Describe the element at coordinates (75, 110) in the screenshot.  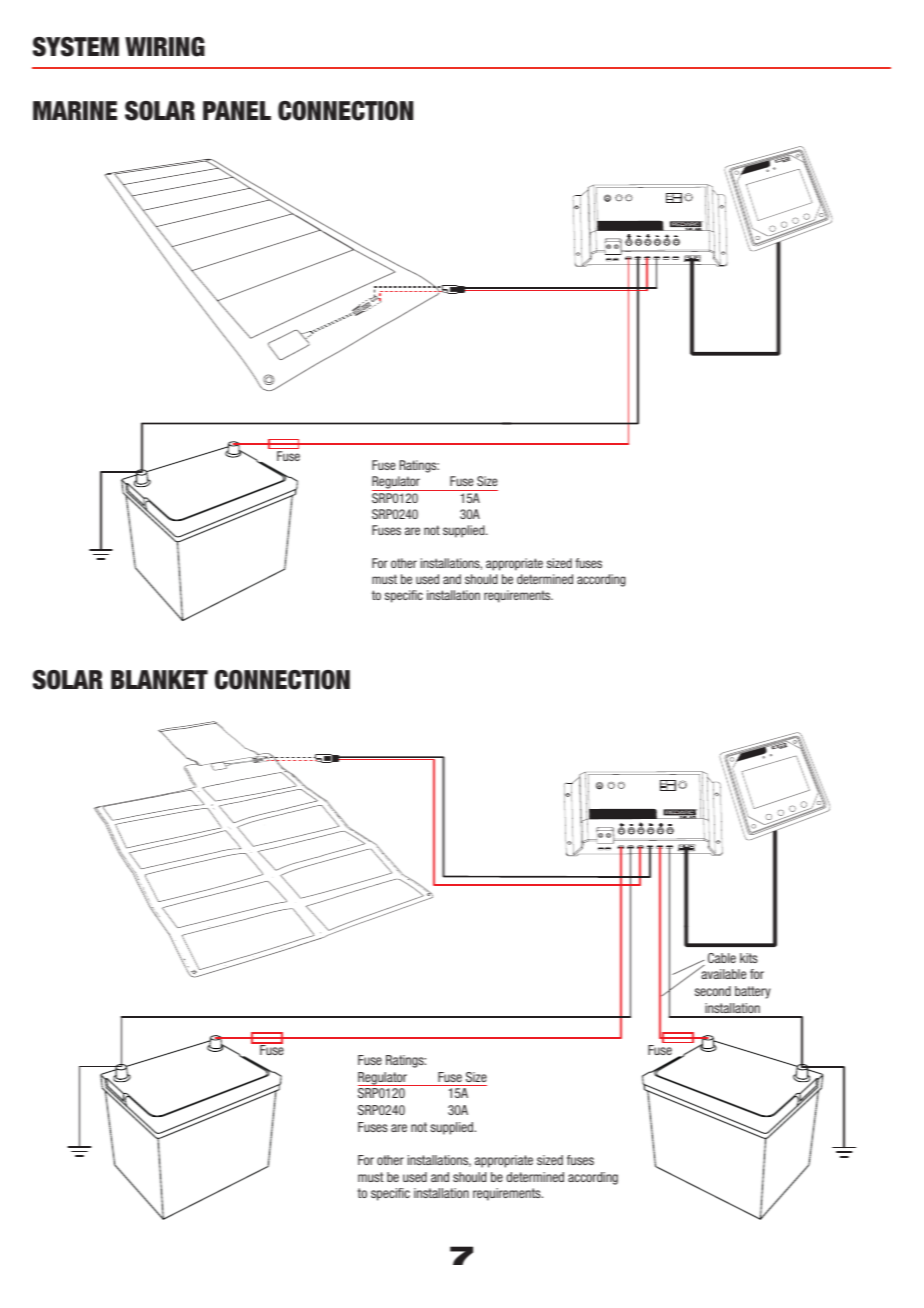
I see `MARINE` at that location.
